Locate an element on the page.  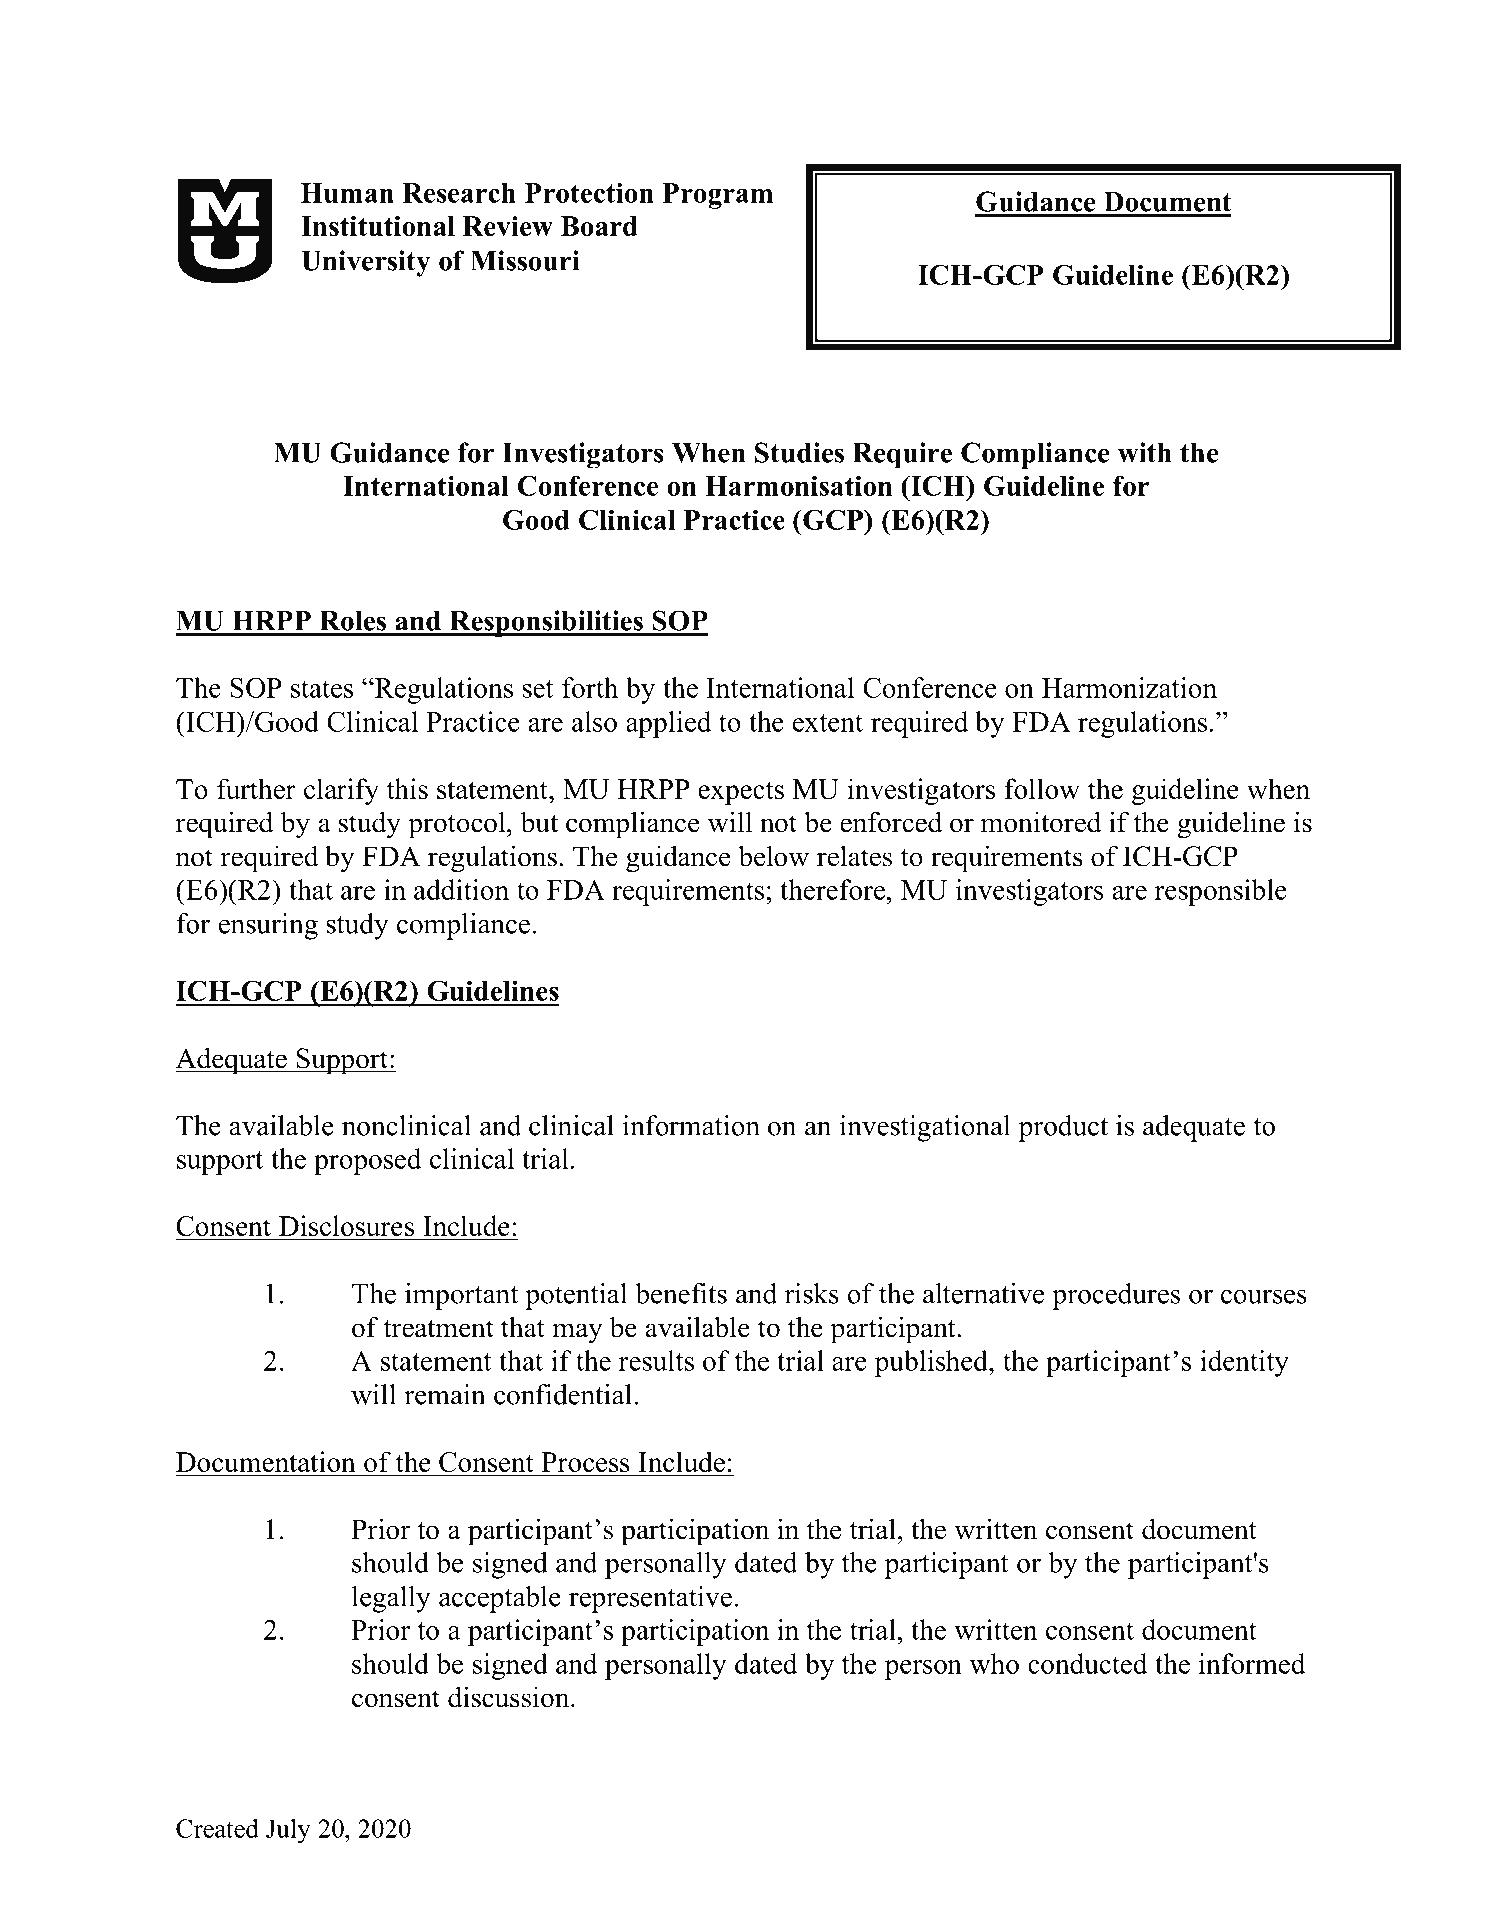
expects is located at coordinates (741, 793).
